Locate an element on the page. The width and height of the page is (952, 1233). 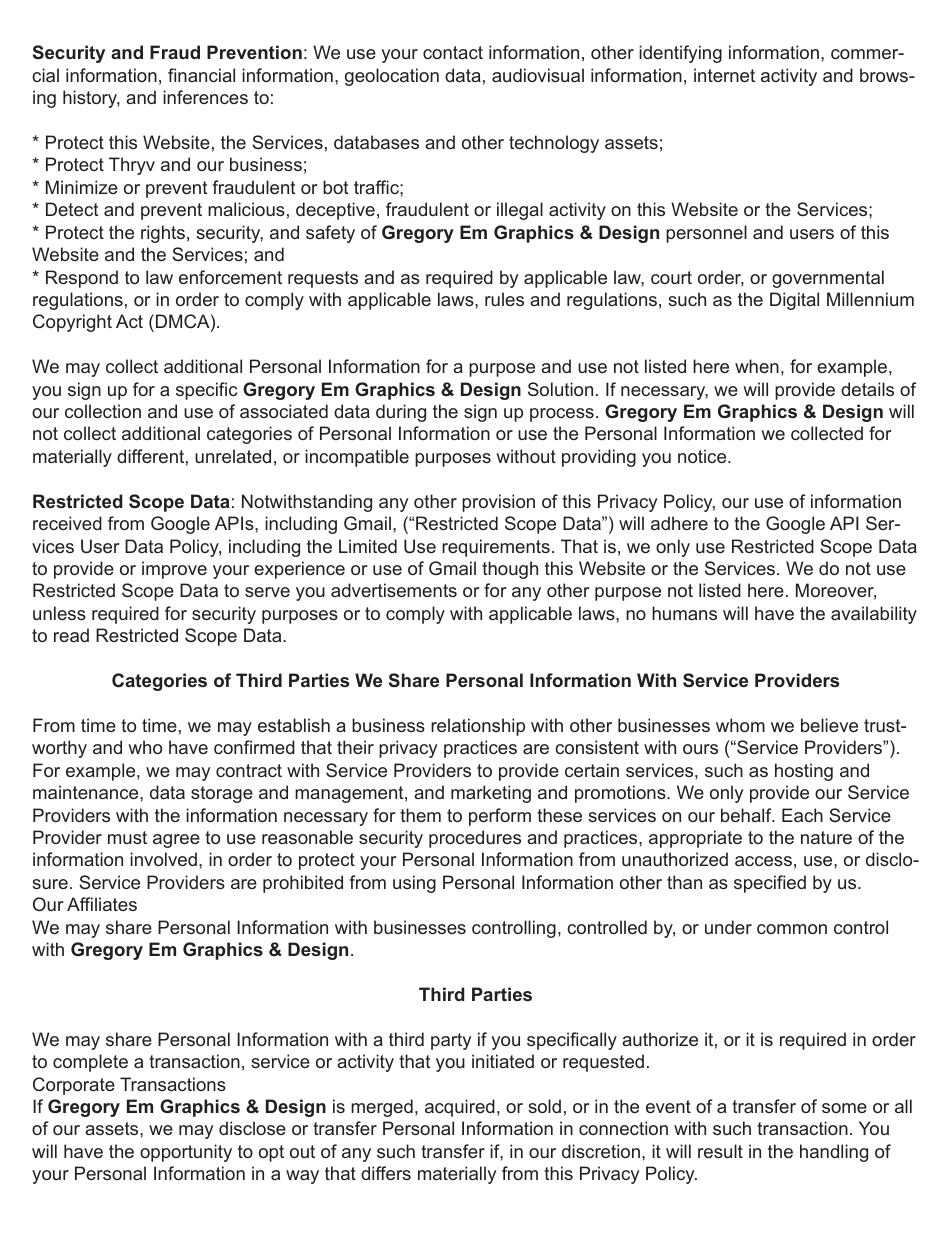
internet is located at coordinates (724, 75).
